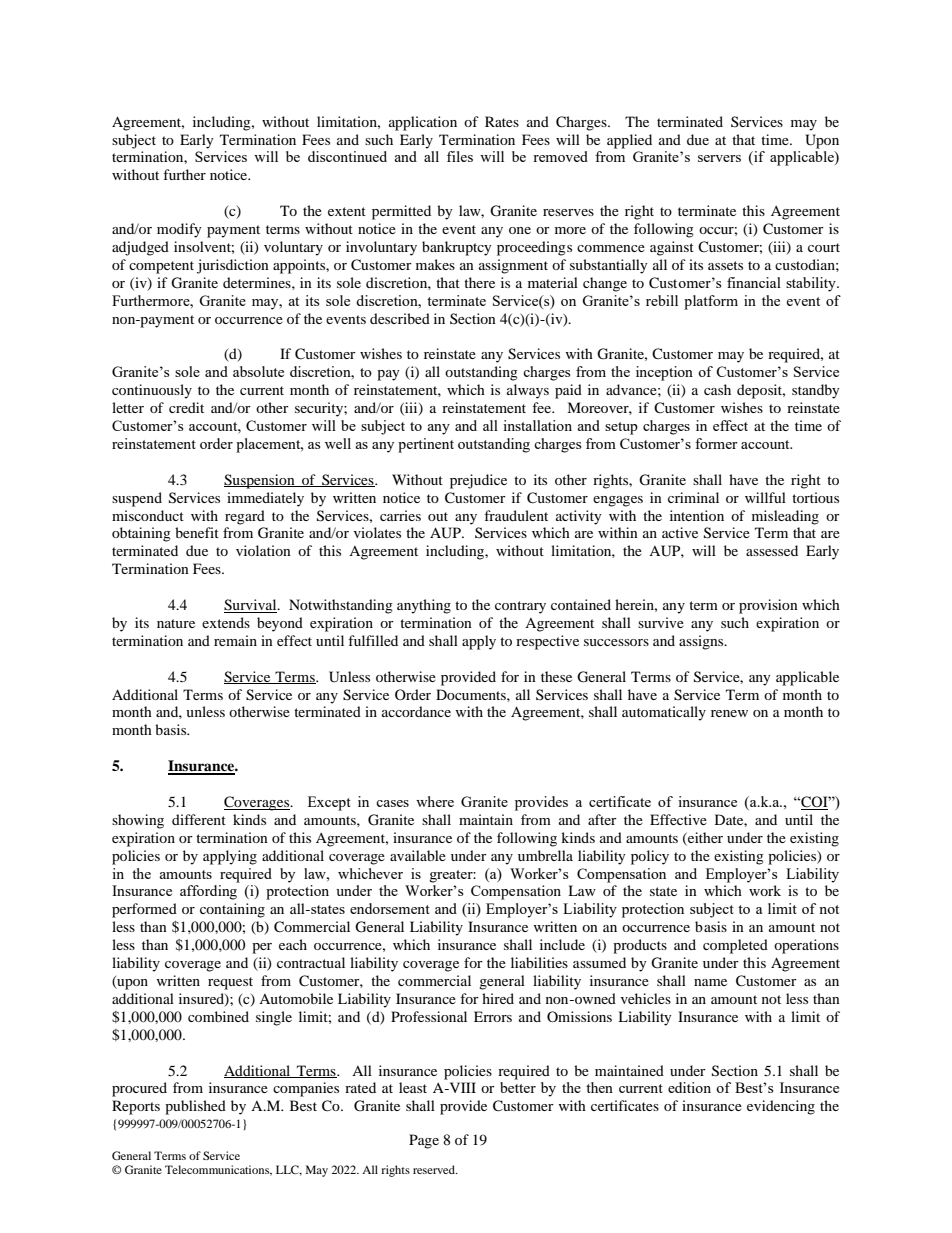  I want to click on criminal, so click(693, 497).
